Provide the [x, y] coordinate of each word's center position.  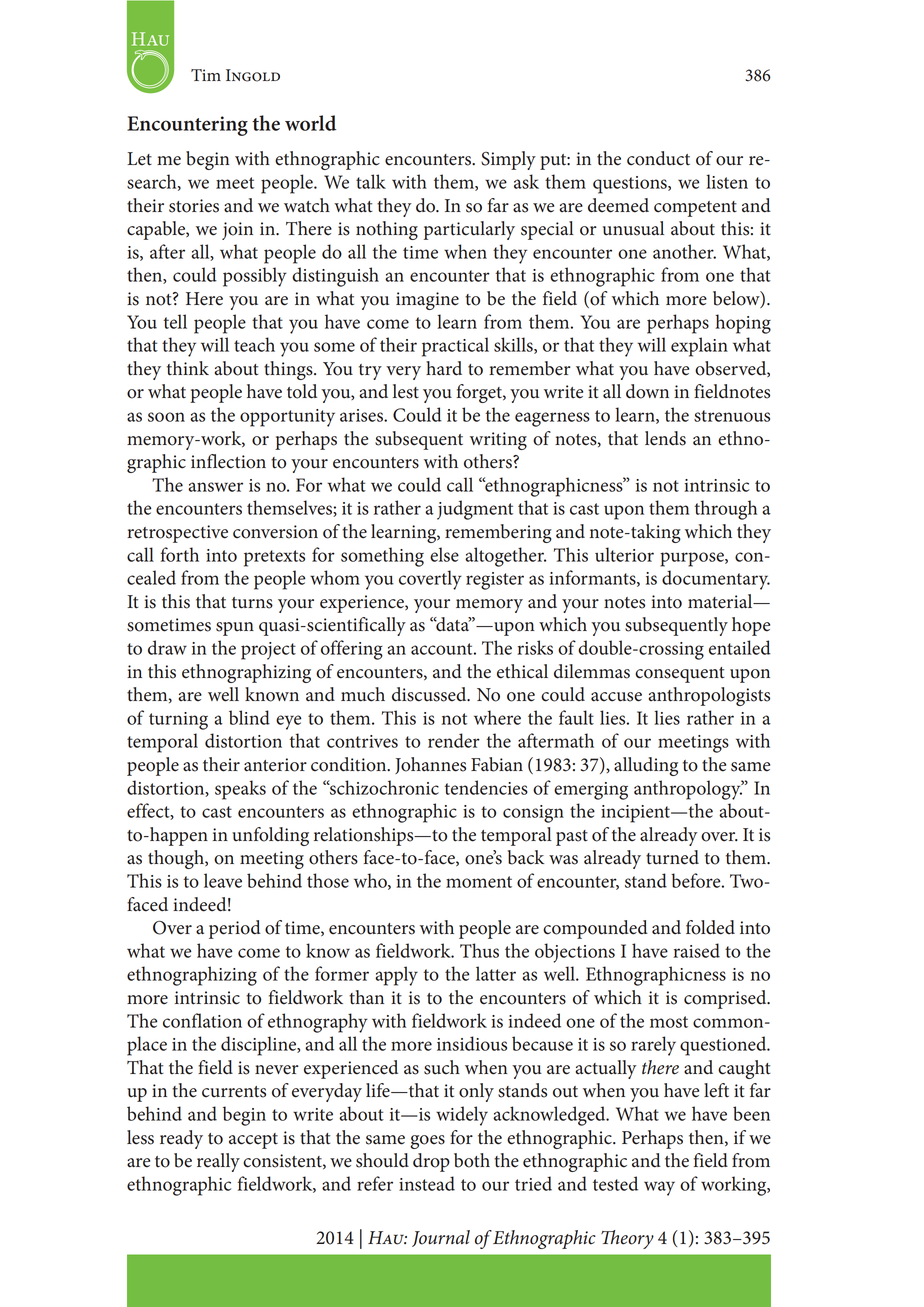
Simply [508, 160]
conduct [658, 158]
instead [427, 1183]
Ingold [253, 75]
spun [235, 629]
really [218, 1162]
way [659, 1188]
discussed [430, 694]
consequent [680, 675]
